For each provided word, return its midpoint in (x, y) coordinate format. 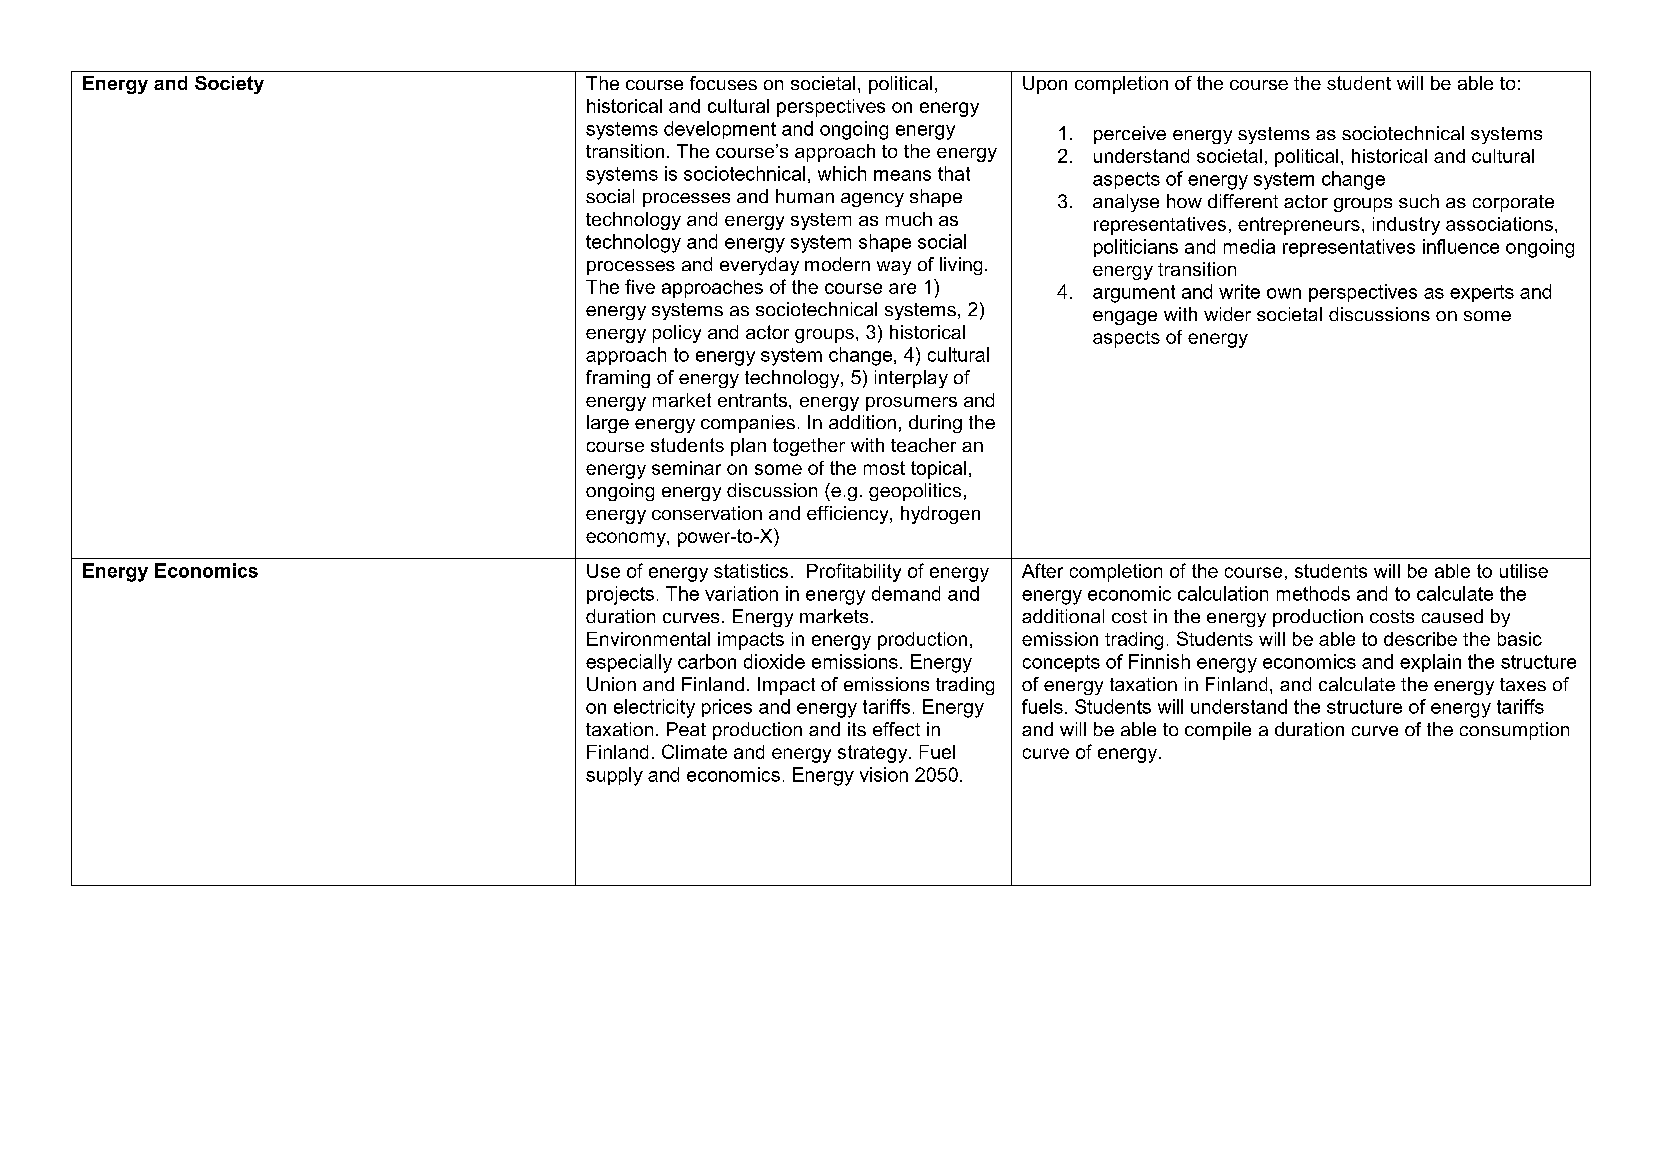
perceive (1130, 135)
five (640, 286)
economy (627, 539)
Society (229, 85)
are (902, 288)
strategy (874, 754)
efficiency (849, 515)
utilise (1524, 571)
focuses (723, 83)
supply (614, 776)
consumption (1514, 731)
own (1284, 293)
